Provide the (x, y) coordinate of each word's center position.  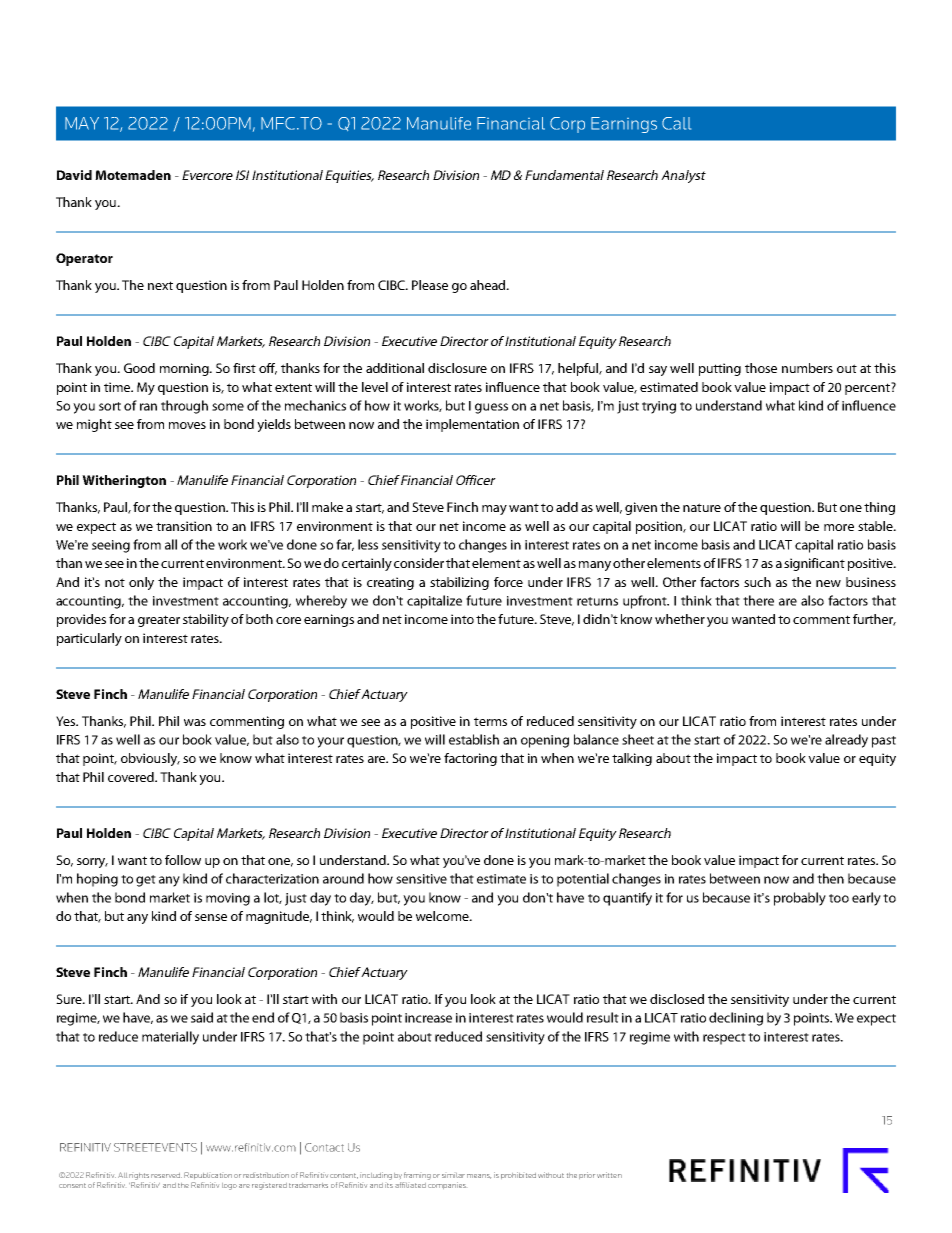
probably (800, 899)
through (184, 407)
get (146, 881)
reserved (166, 1175)
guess (491, 408)
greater (159, 621)
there (758, 600)
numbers (807, 368)
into (462, 619)
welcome (443, 916)
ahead (489, 285)
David (74, 175)
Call (676, 123)
